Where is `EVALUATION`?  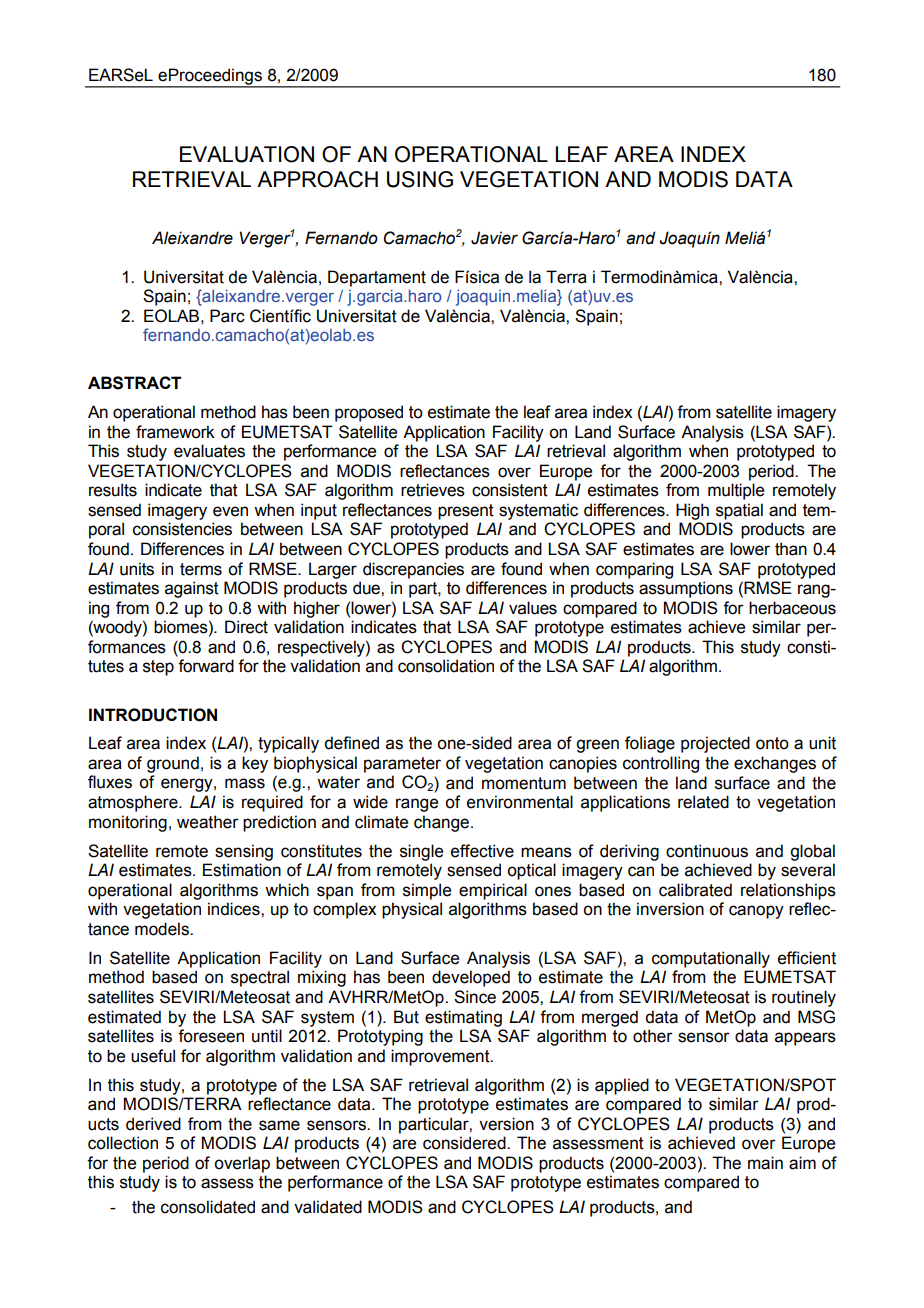 EVALUATION is located at coordinates (247, 154).
